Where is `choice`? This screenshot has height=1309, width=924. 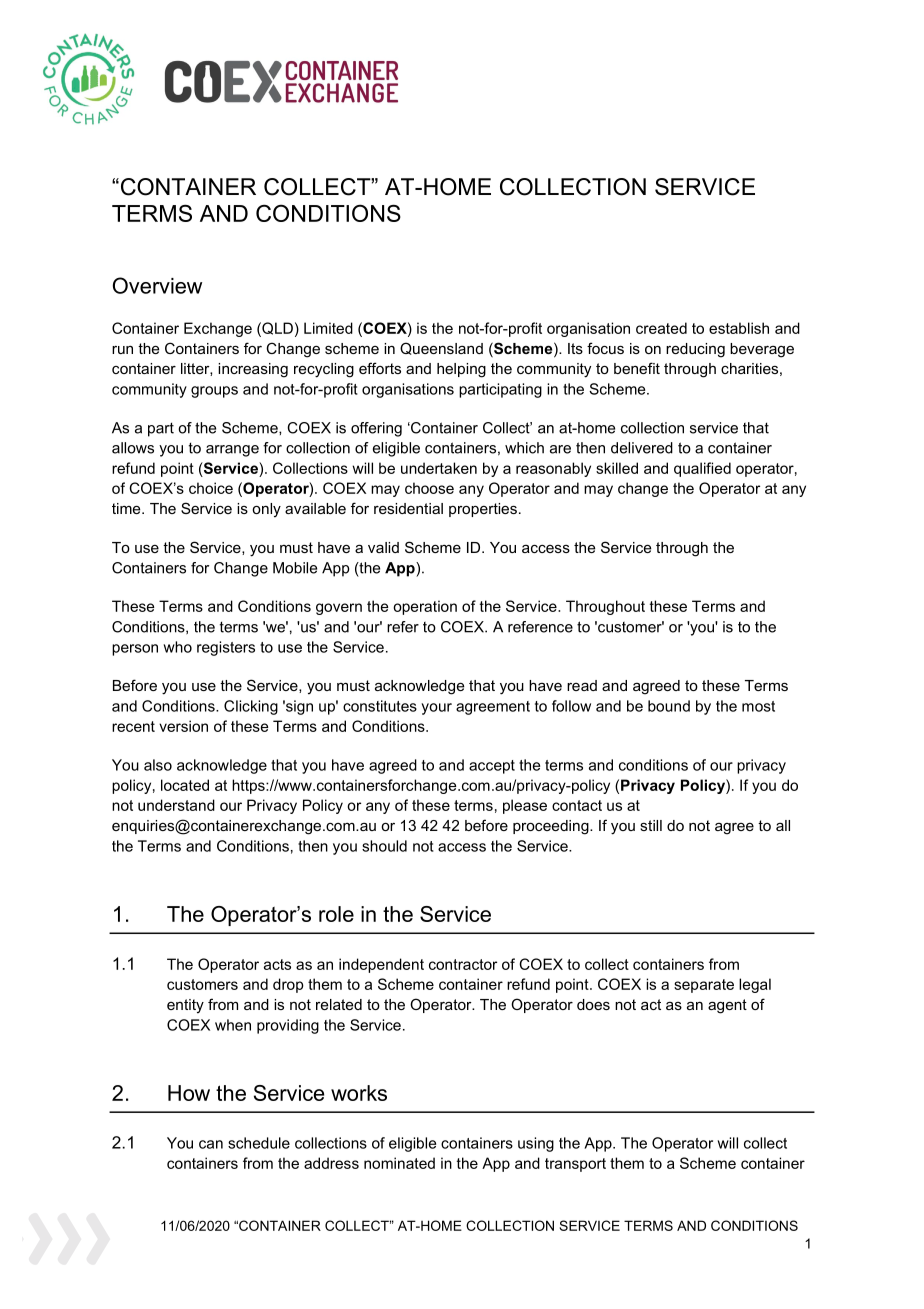
choice is located at coordinates (211, 488).
